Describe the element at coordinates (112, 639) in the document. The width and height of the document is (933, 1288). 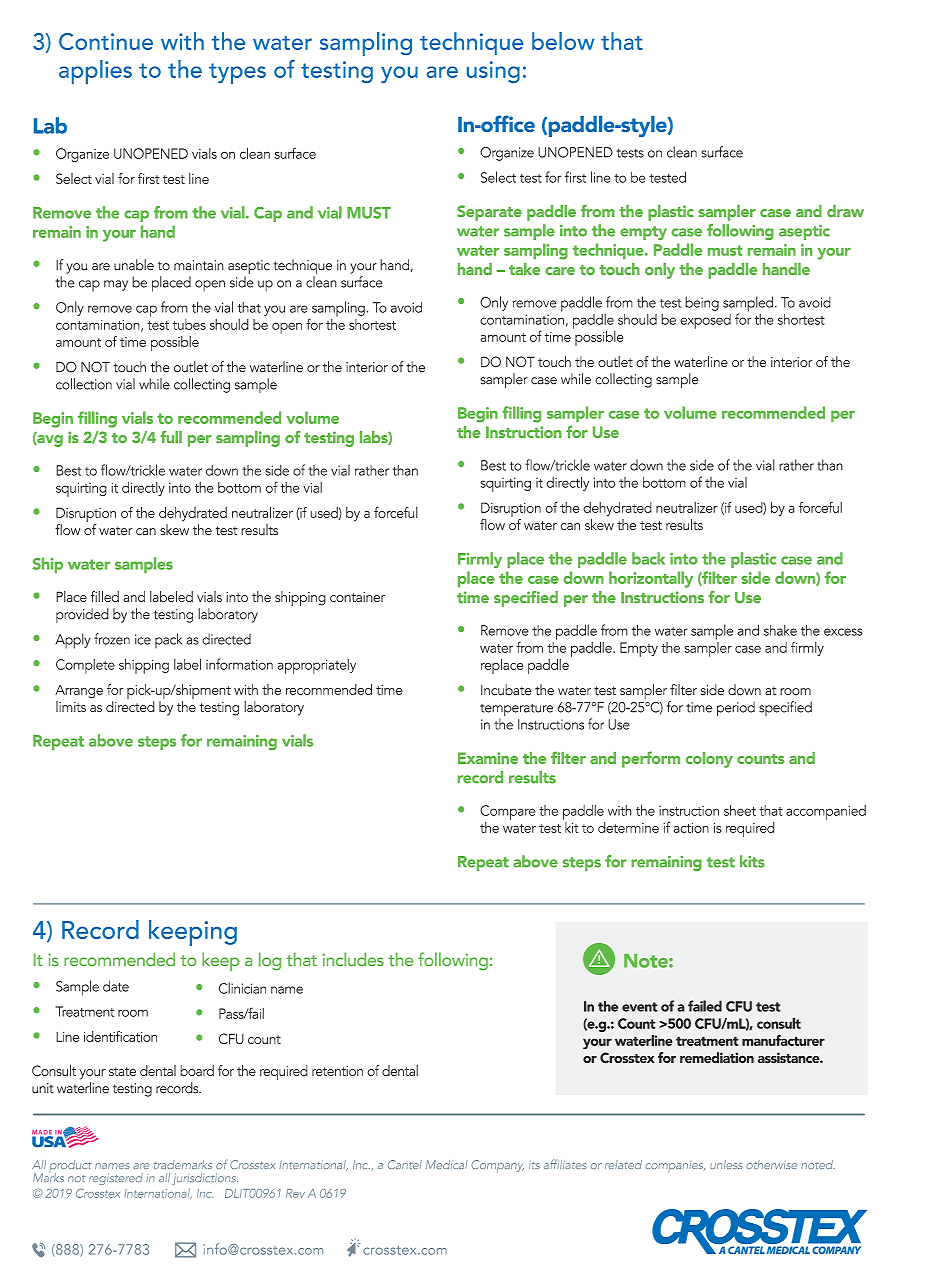
I see `frozen` at that location.
